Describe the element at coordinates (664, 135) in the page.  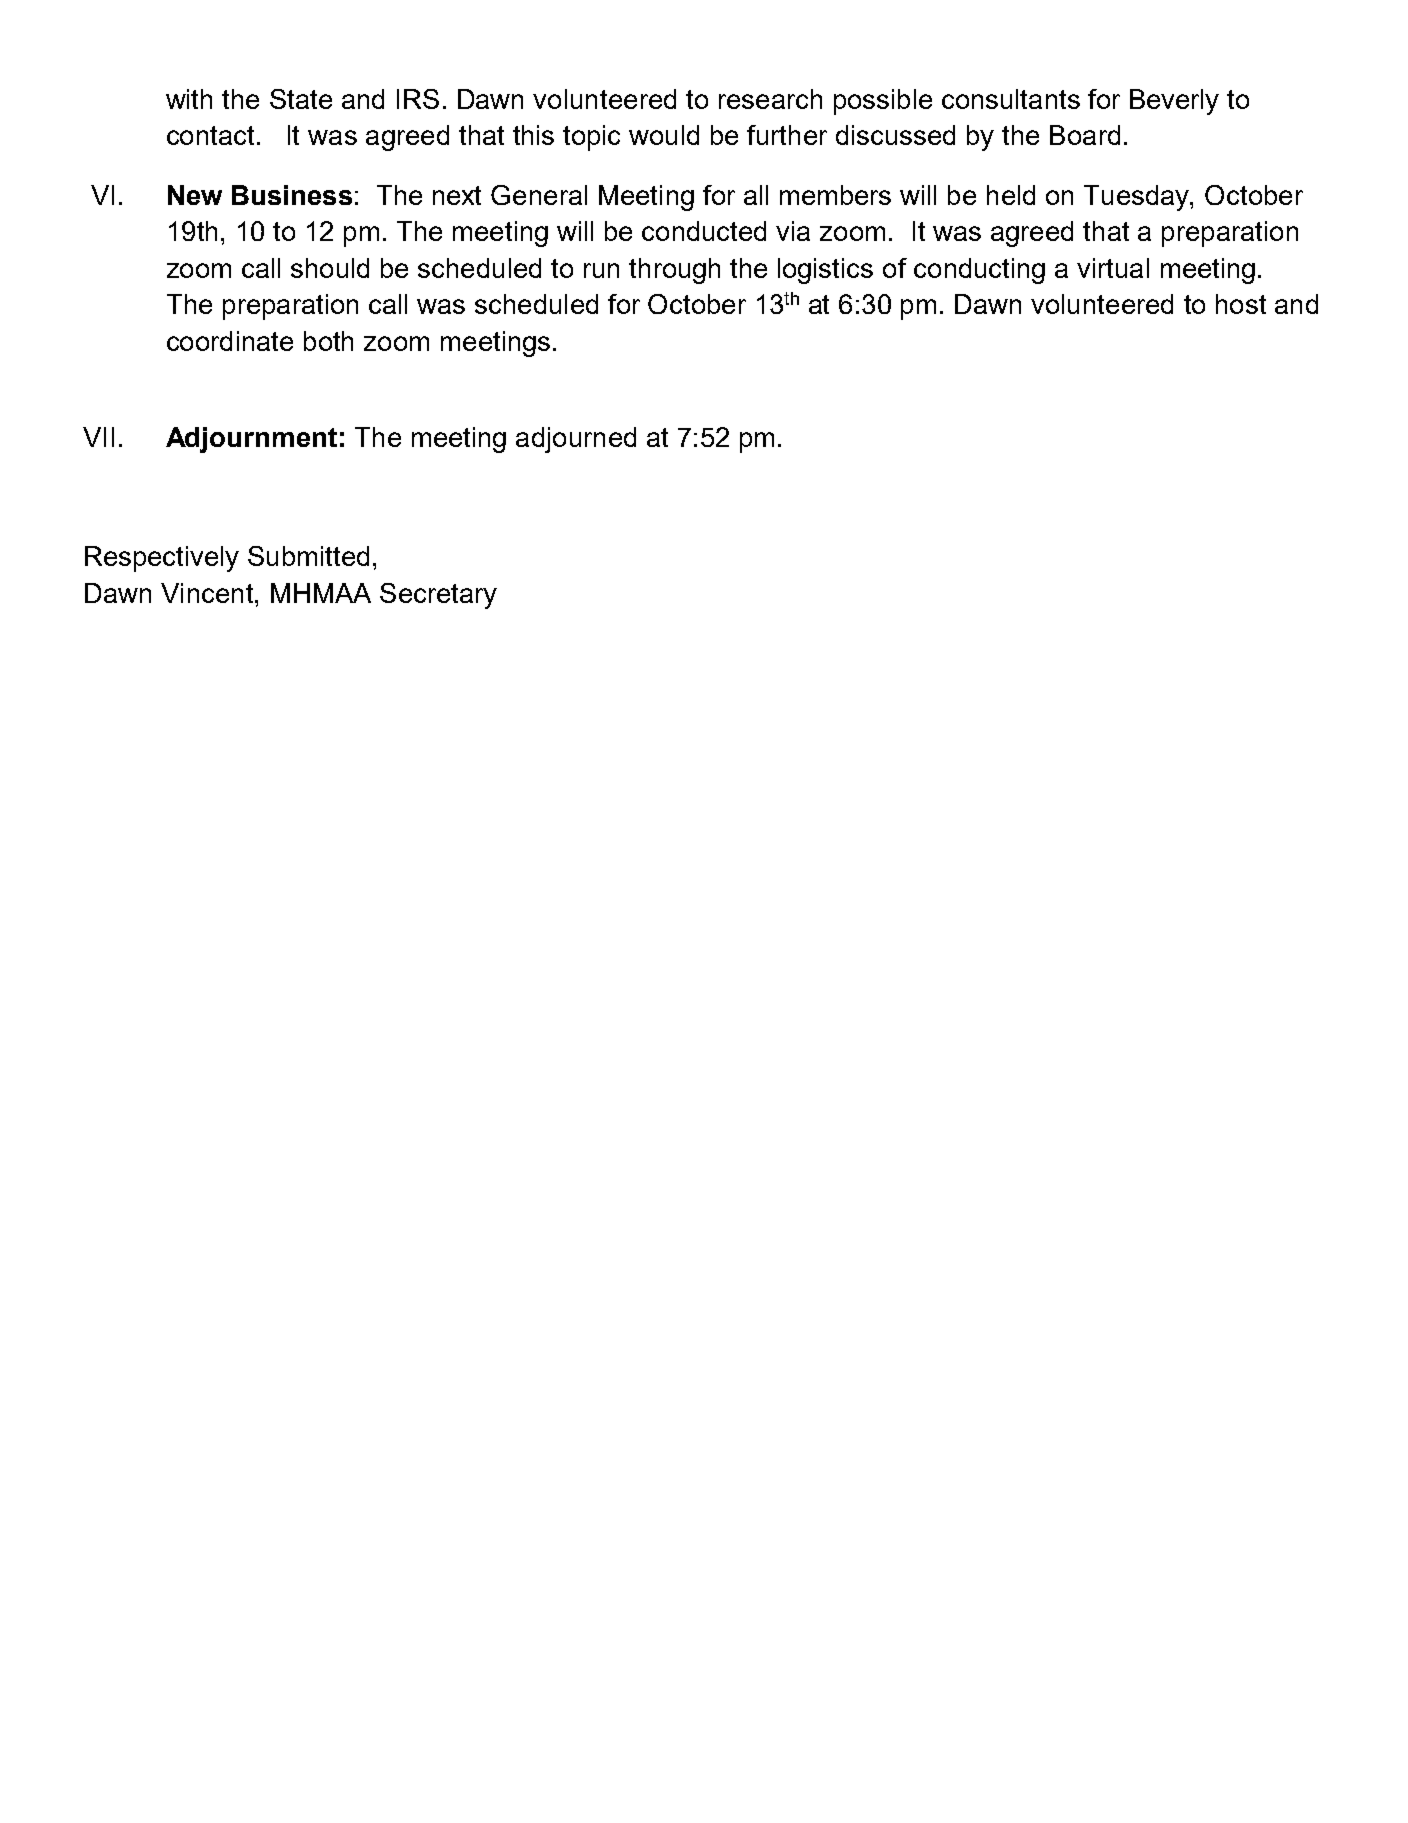
I see `would` at that location.
